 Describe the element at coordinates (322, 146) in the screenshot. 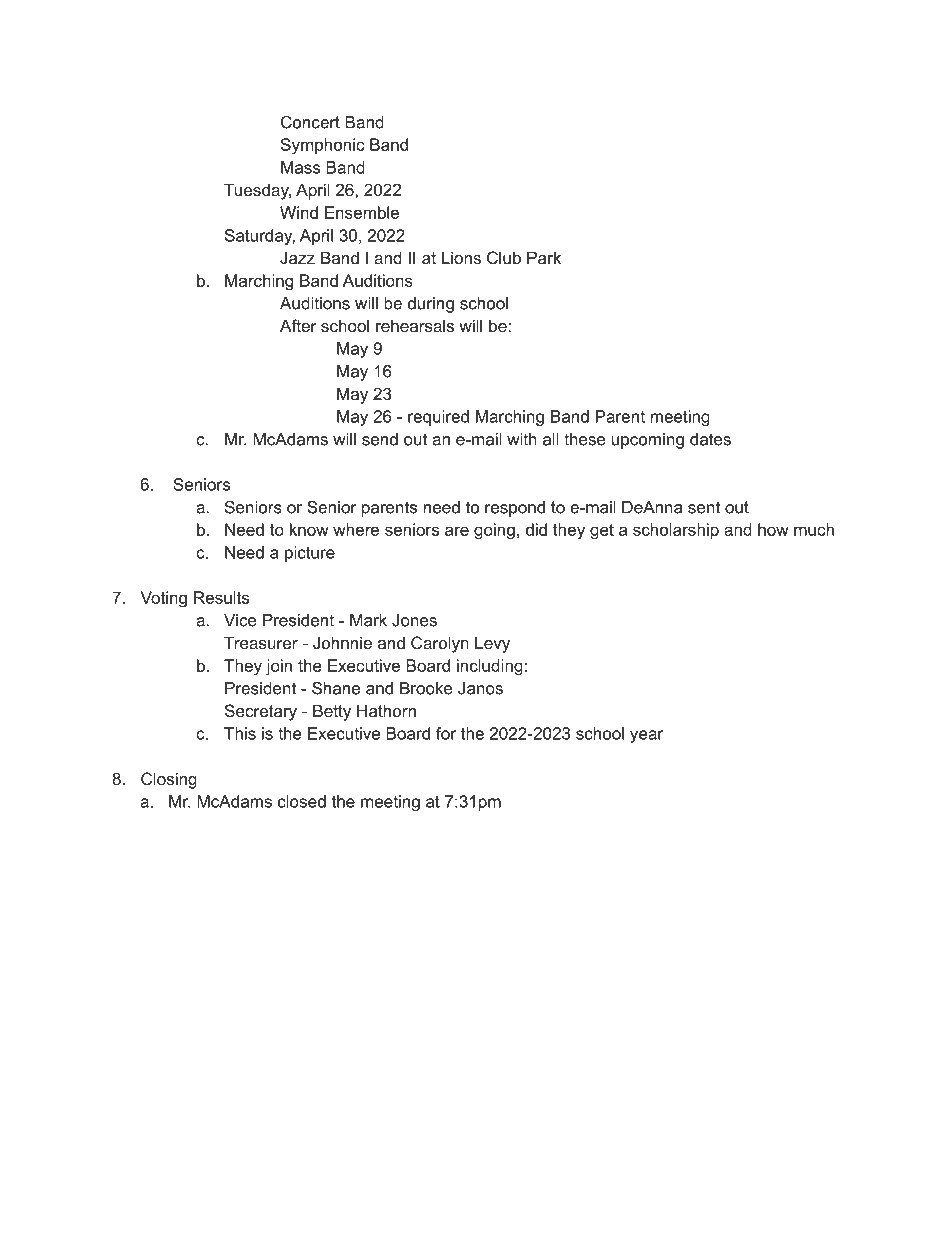

I see `Symphonic` at that location.
